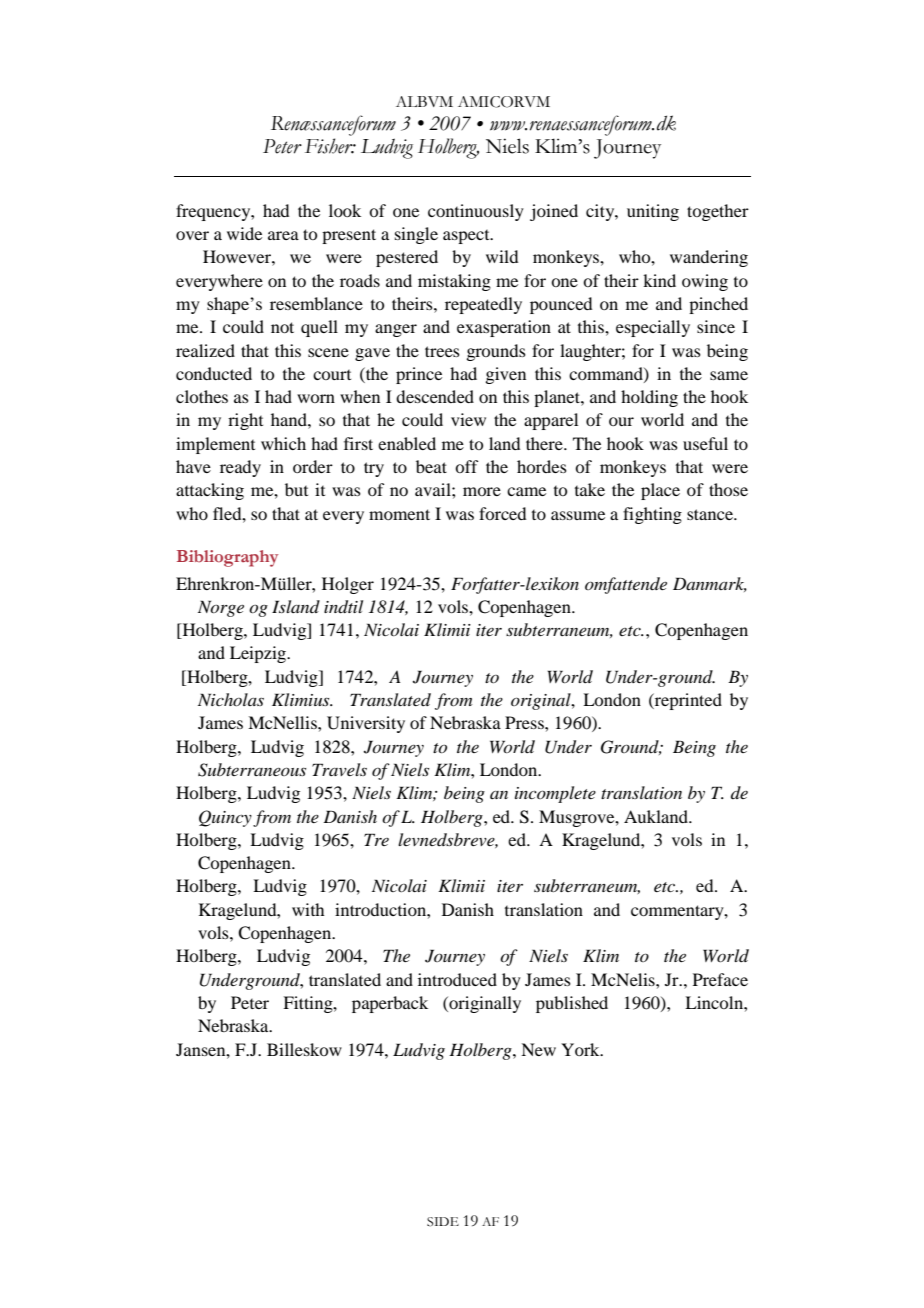 The height and width of the screenshot is (1308, 924). Describe the element at coordinates (348, 585) in the screenshot. I see `Holger` at that location.
